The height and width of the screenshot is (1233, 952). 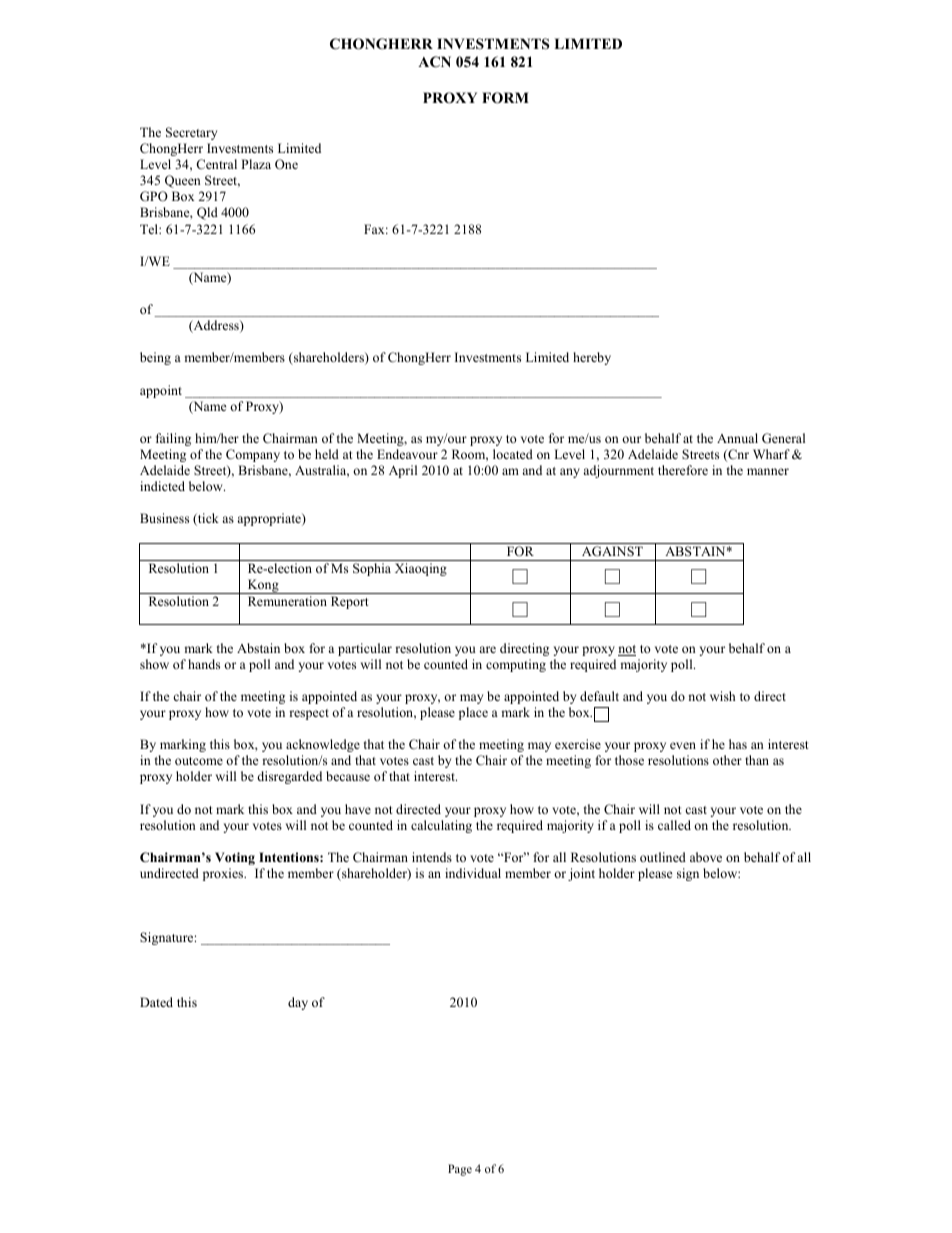 What do you see at coordinates (434, 62) in the screenshot?
I see `ACN` at bounding box center [434, 62].
